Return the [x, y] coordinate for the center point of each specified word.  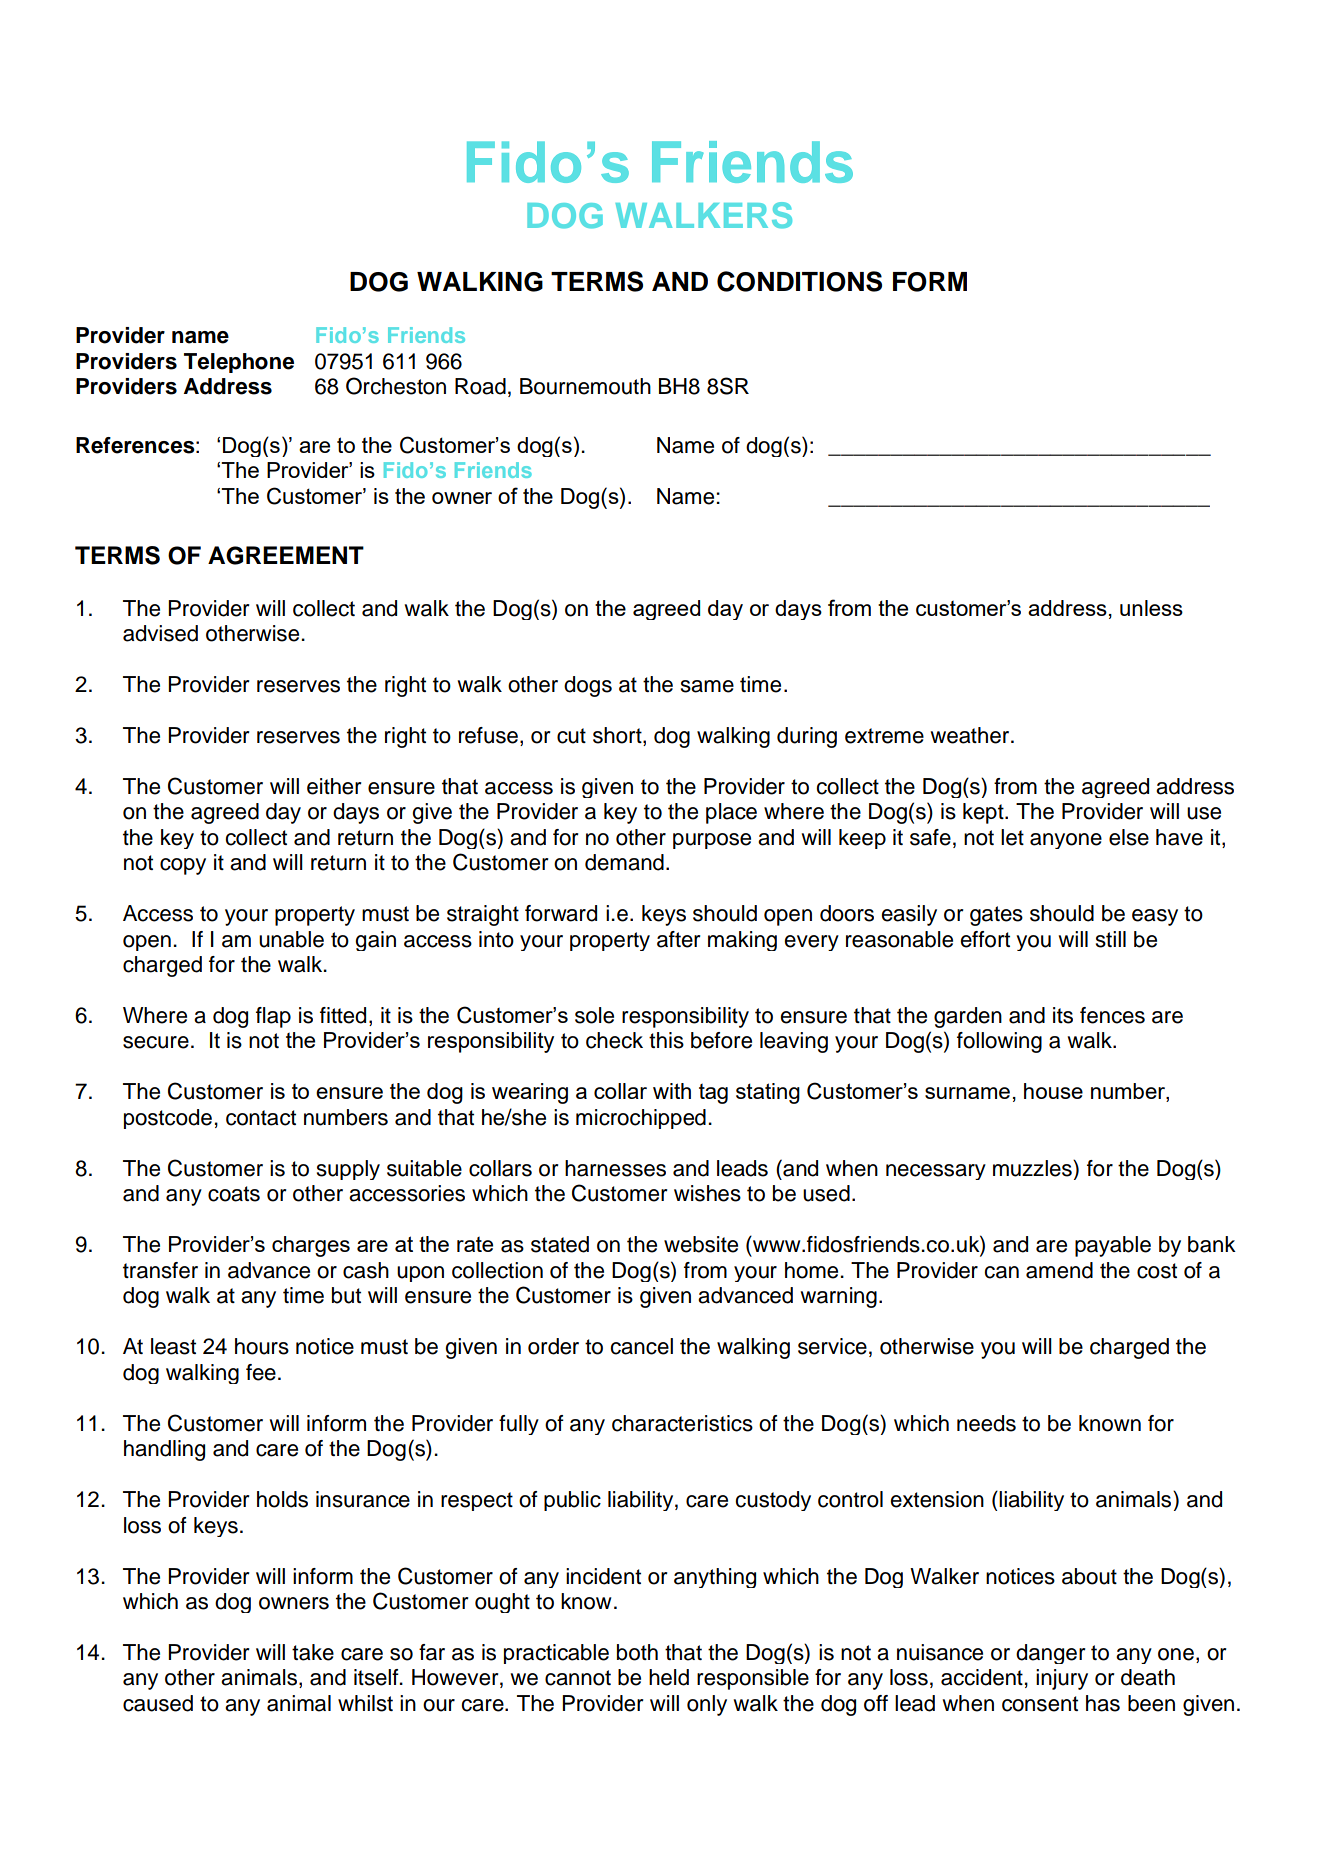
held [669, 1677]
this [666, 1040]
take [313, 1652]
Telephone [239, 363]
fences [1112, 1015]
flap [273, 1017]
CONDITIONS [799, 281]
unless [1151, 608]
